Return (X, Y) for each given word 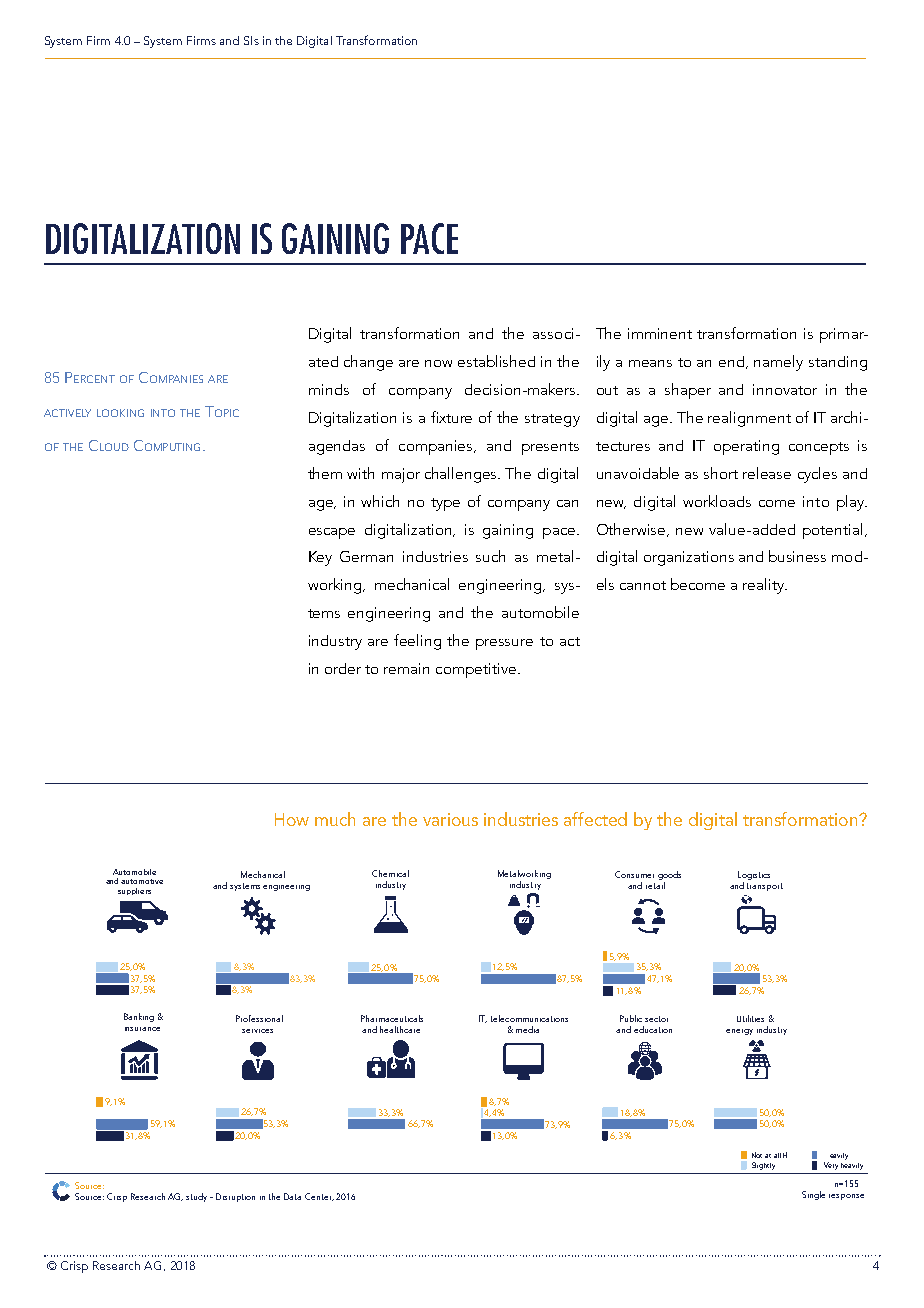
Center (319, 1197)
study (196, 1197)
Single (813, 1195)
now (438, 363)
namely (778, 363)
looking (120, 413)
